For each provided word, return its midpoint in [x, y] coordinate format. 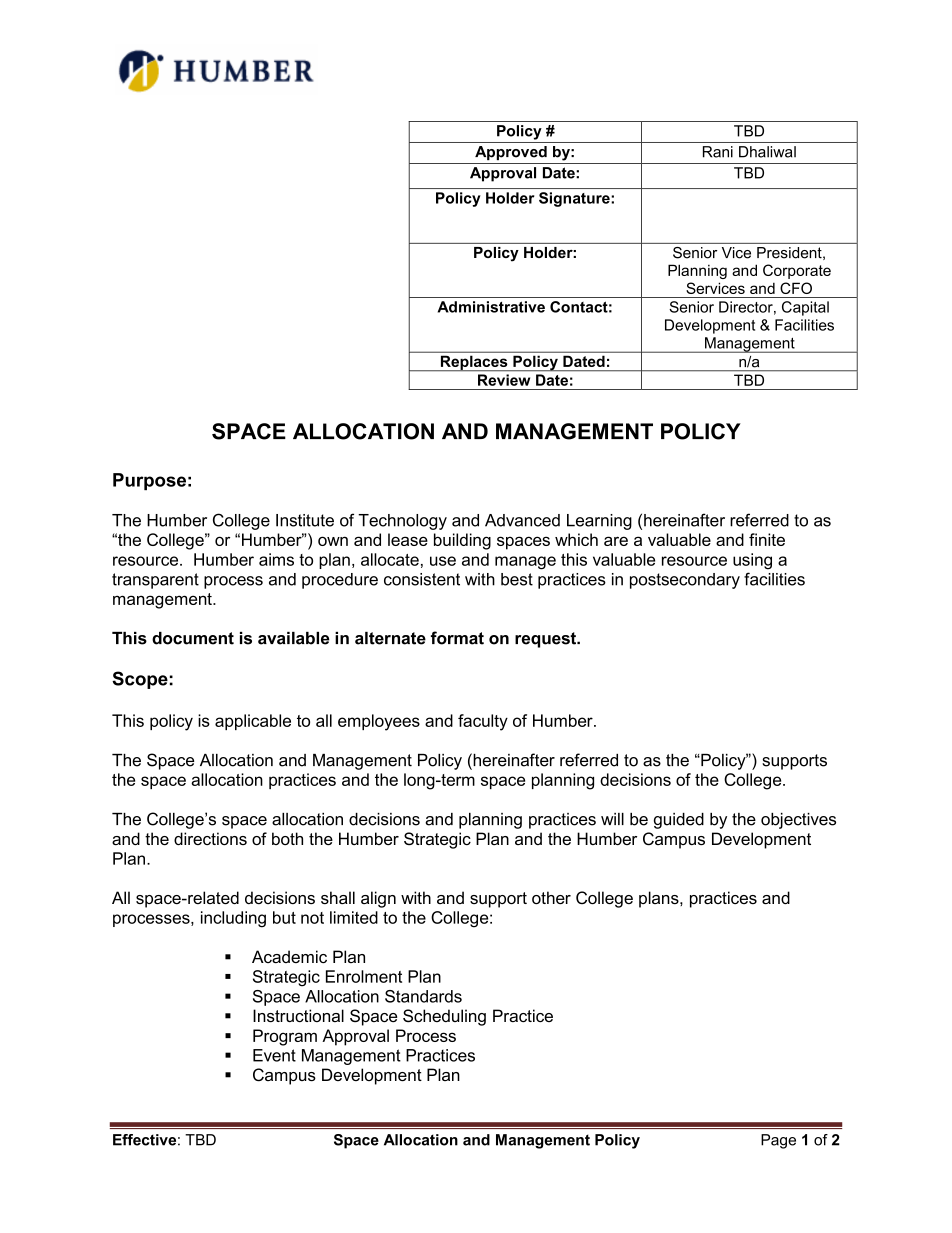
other [551, 897]
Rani [718, 152]
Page [778, 1141]
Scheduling [444, 1017]
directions [210, 838]
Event [274, 1055]
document [193, 638]
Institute [305, 520]
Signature [575, 199]
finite [767, 539]
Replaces [474, 363]
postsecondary [685, 581]
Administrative [491, 307]
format [457, 638]
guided [679, 821]
